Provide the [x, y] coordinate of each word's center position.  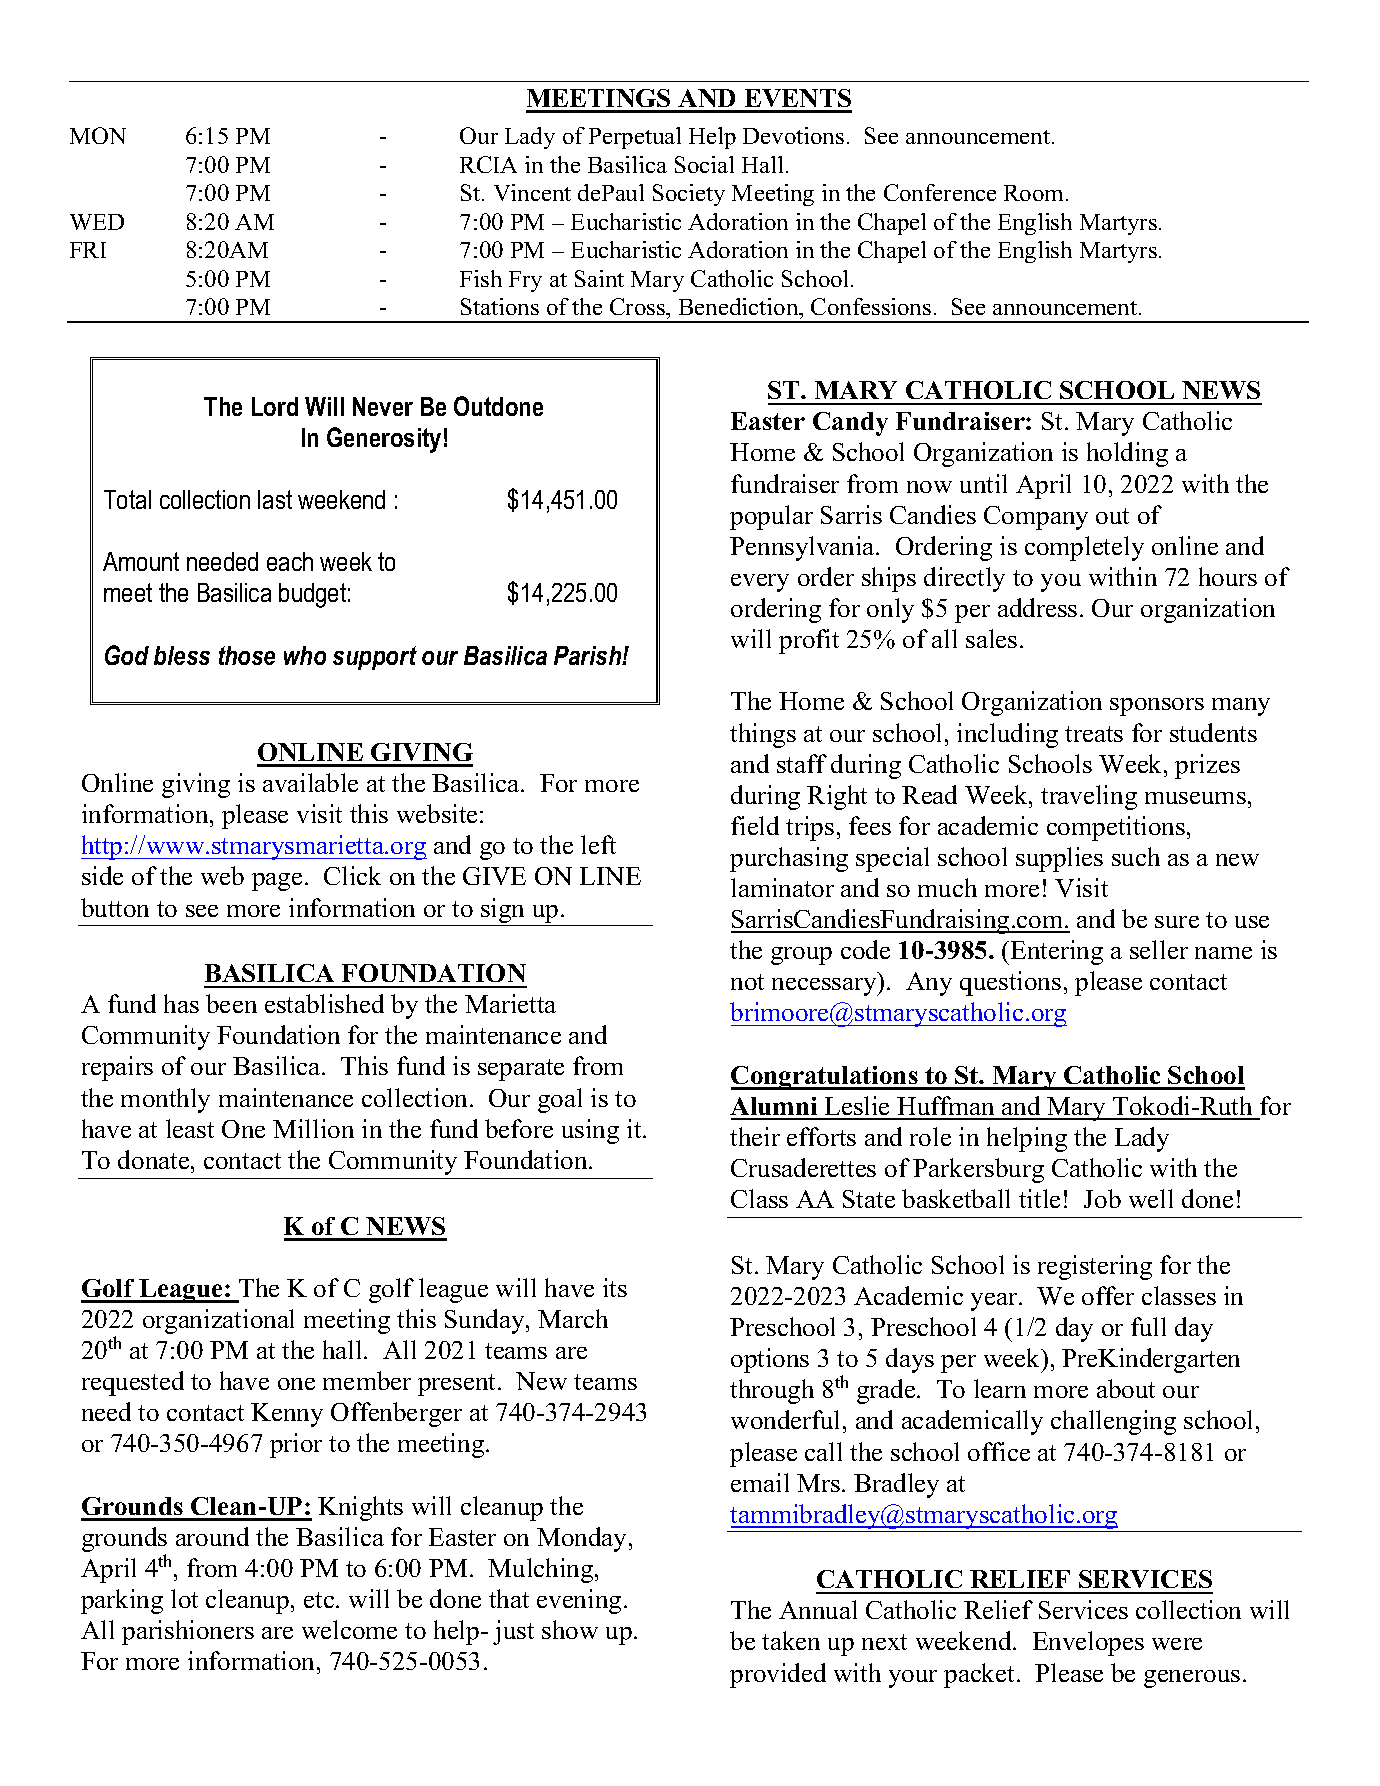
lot [184, 1598]
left [598, 844]
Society [689, 195]
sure [1177, 922]
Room [1035, 193]
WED [97, 222]
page [277, 882]
